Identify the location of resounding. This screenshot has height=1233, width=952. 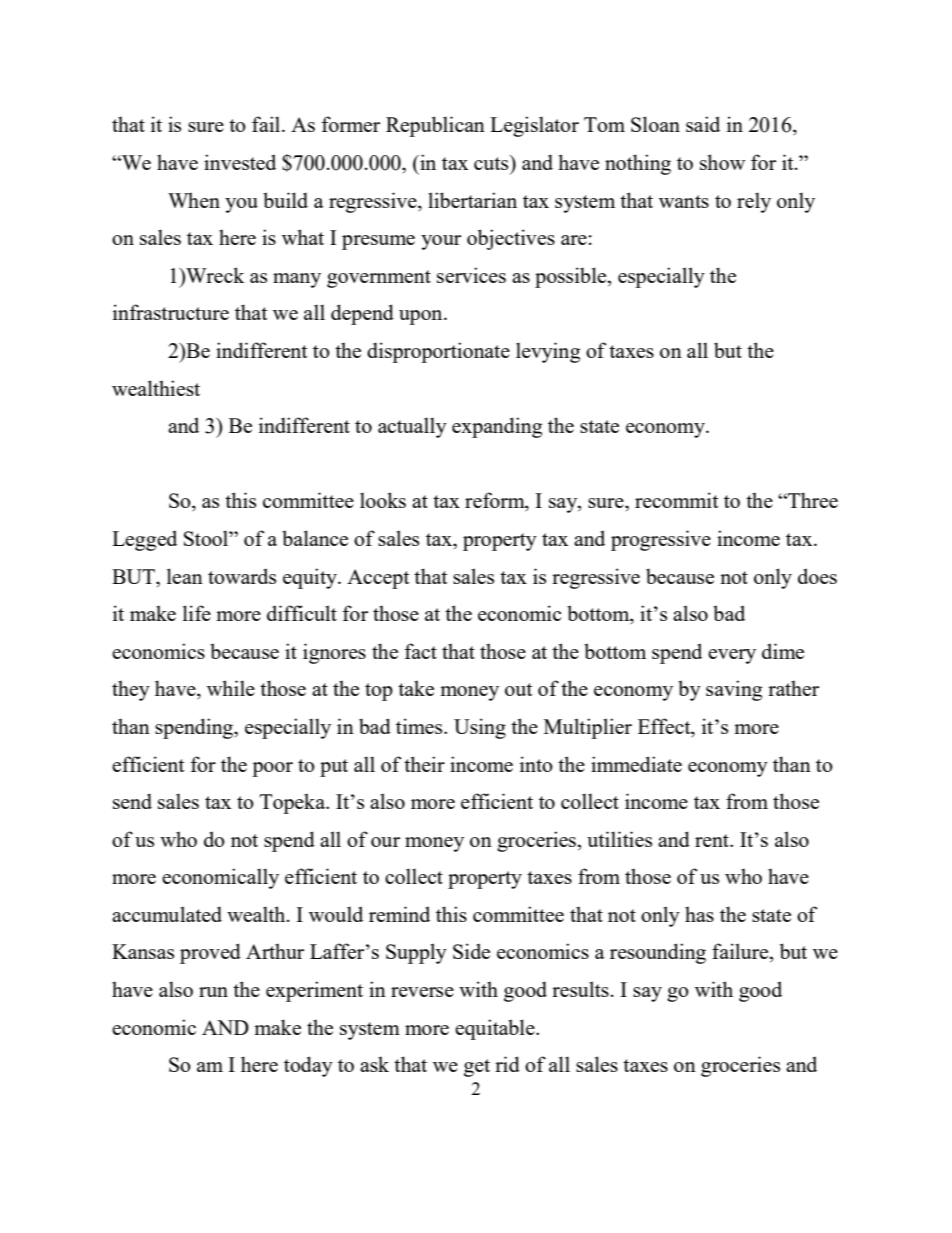
(658, 953).
